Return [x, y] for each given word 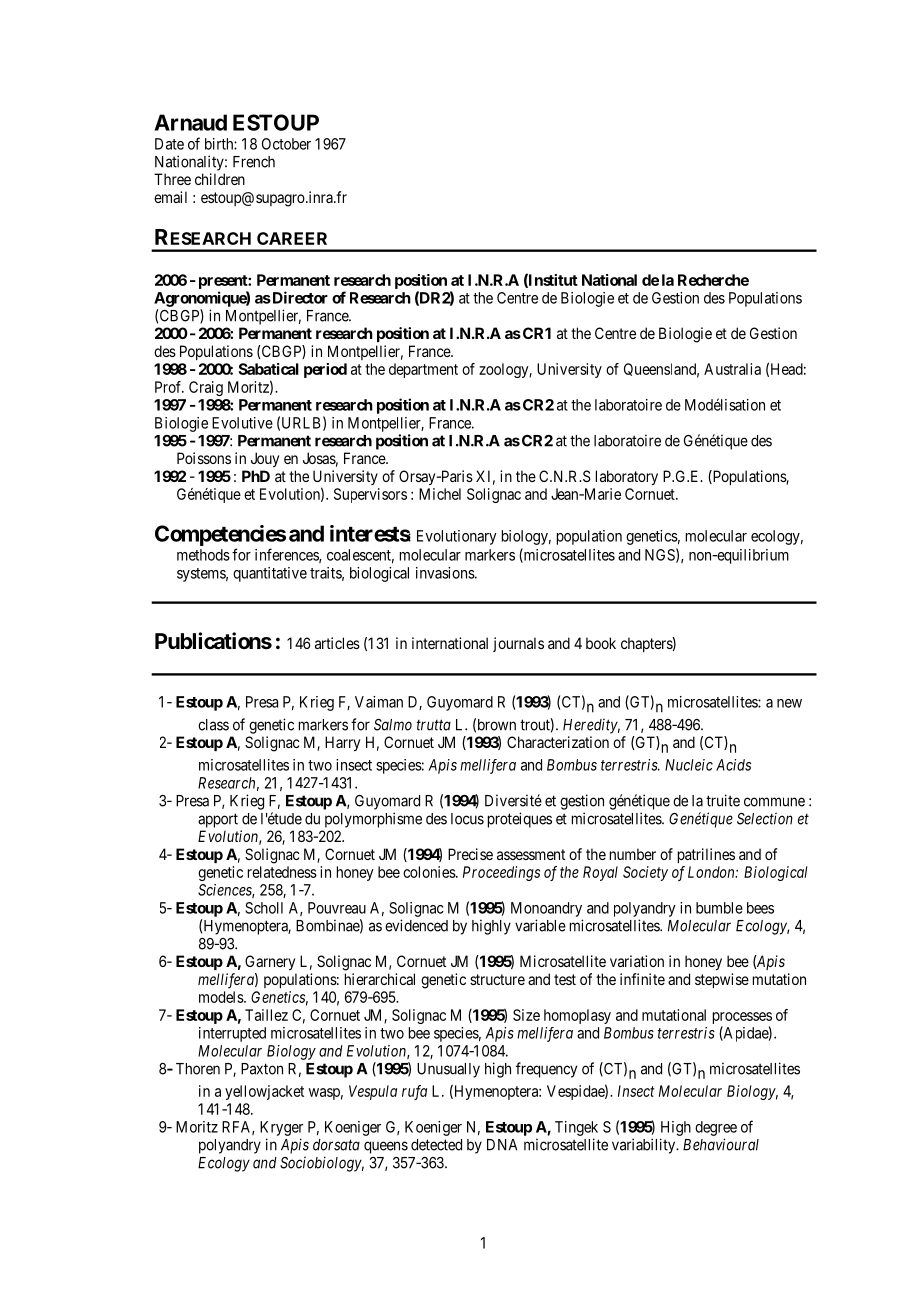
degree [716, 1128]
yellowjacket [264, 1092]
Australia [732, 369]
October [286, 144]
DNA [502, 1145]
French [254, 162]
